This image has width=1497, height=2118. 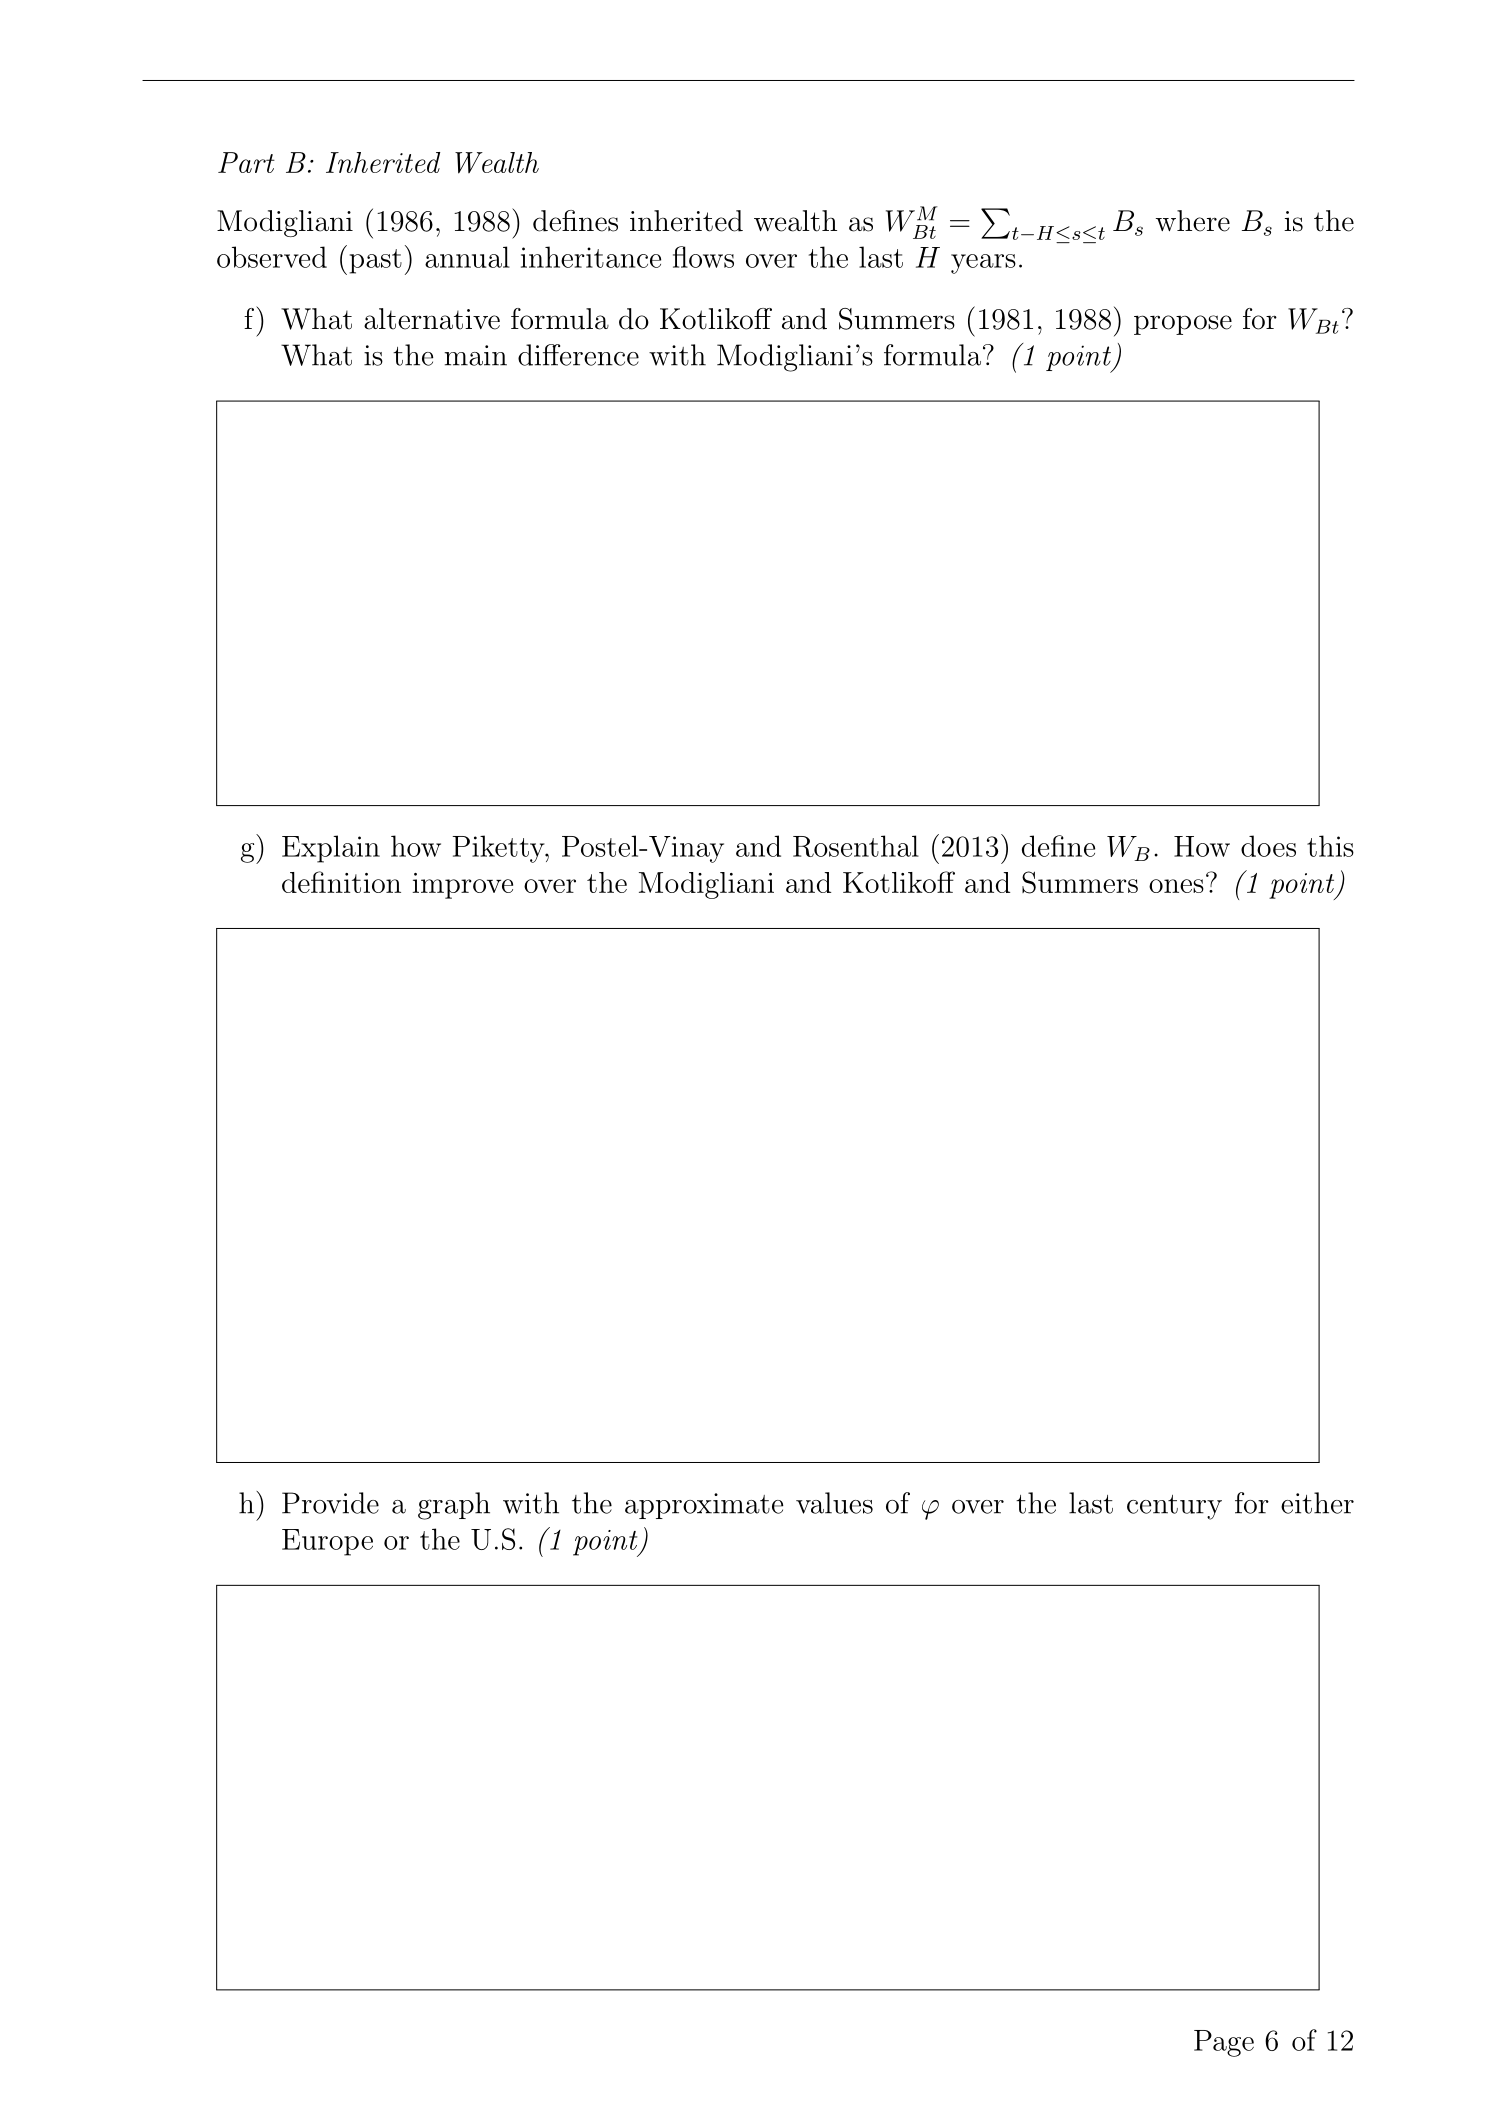 What do you see at coordinates (341, 882) in the image?
I see `definition` at bounding box center [341, 882].
